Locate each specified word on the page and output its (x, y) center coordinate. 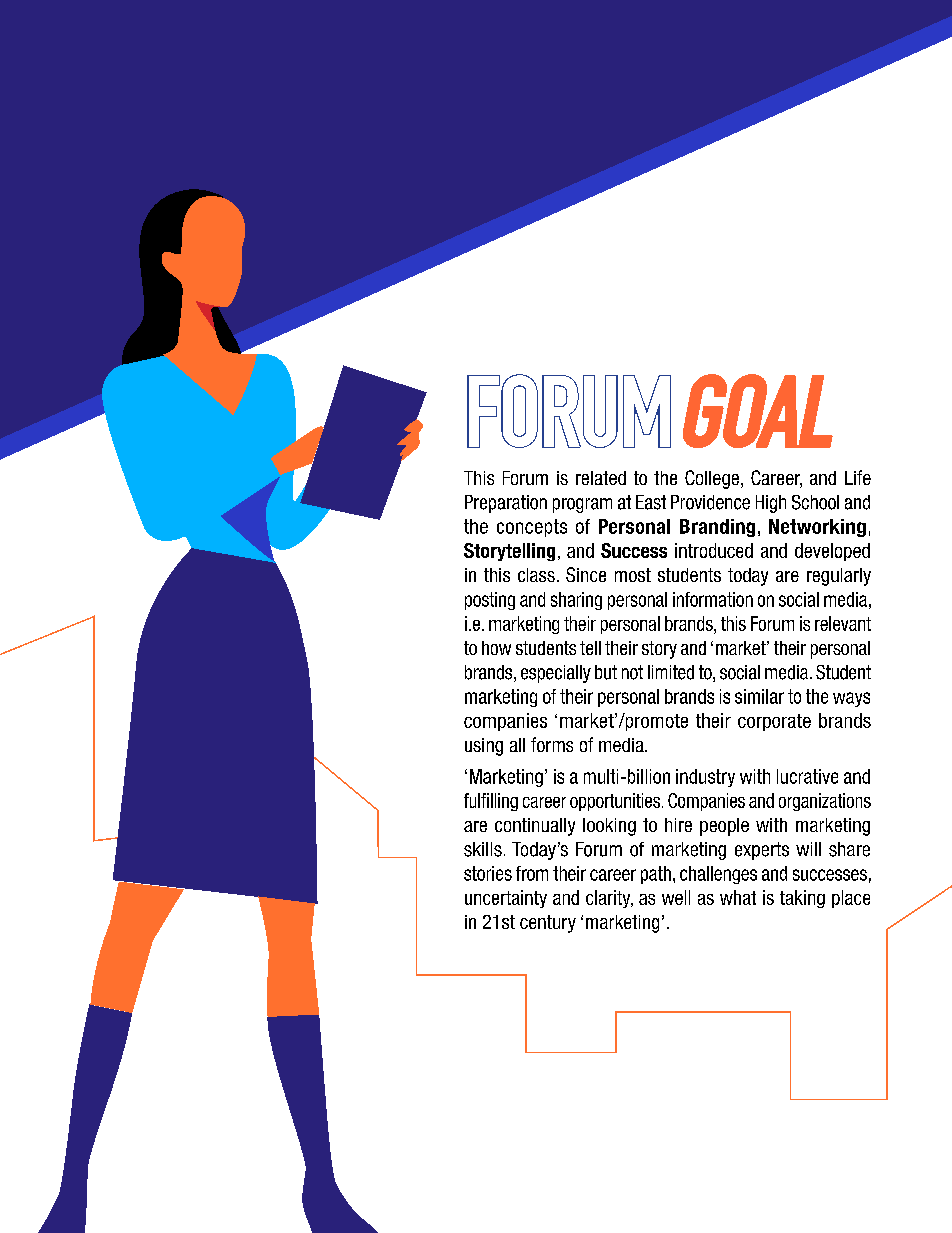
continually (535, 827)
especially (556, 674)
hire (678, 825)
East (651, 502)
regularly (839, 577)
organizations (825, 802)
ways (851, 699)
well (676, 897)
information (713, 599)
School (815, 502)
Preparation (506, 504)
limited (671, 672)
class (536, 575)
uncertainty (506, 899)
